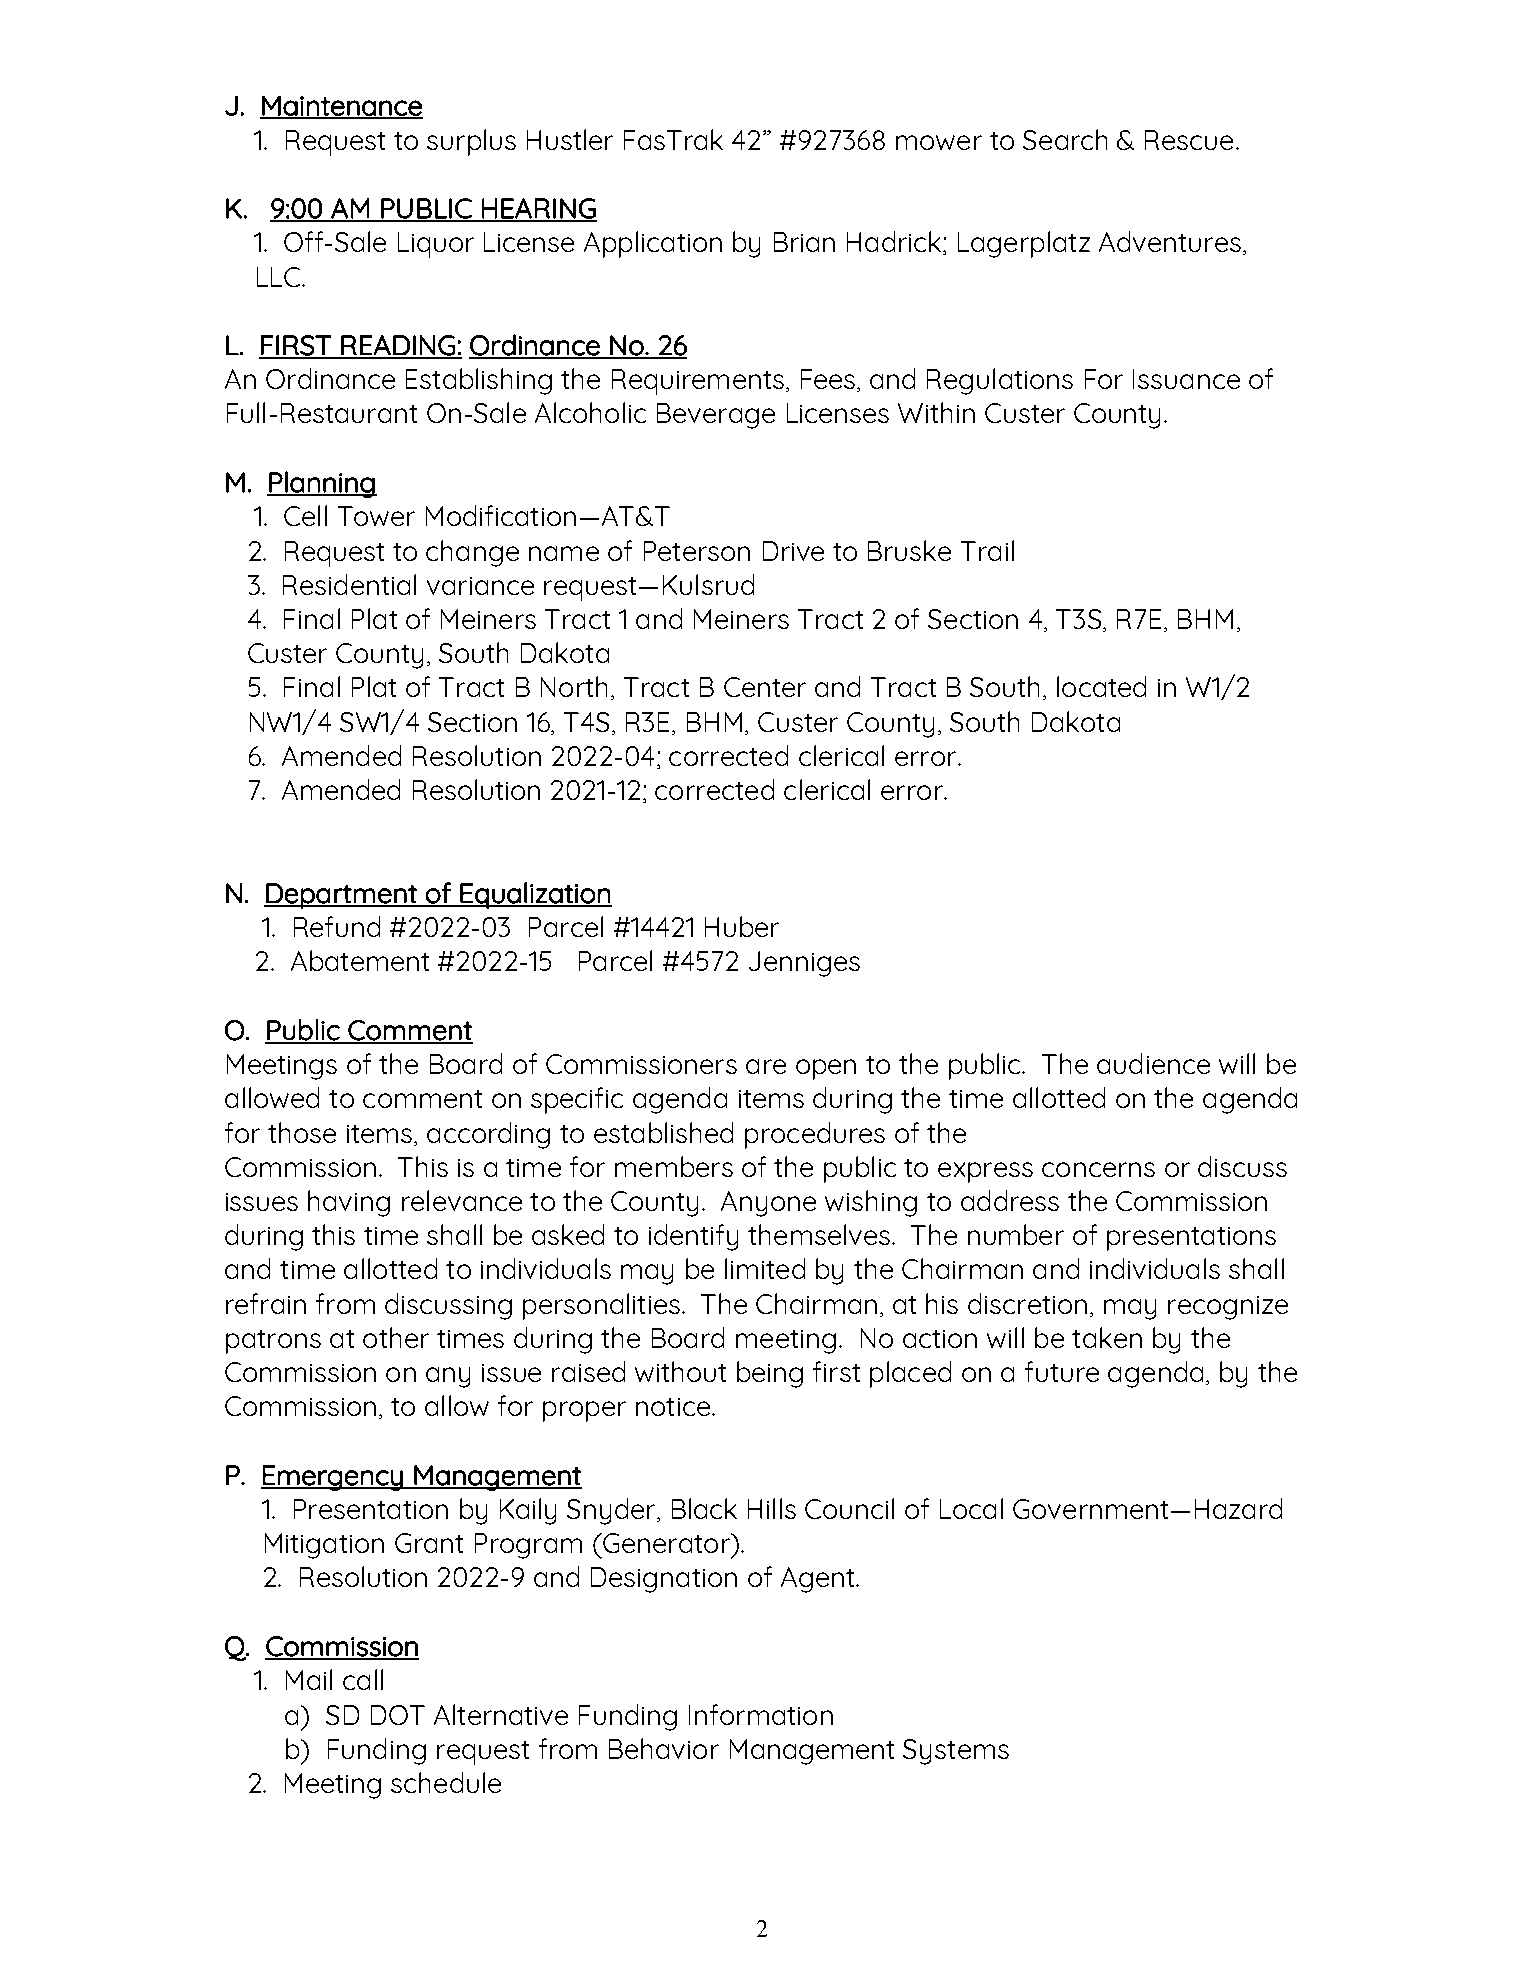 The width and height of the screenshot is (1524, 1972). I want to click on DOT, so click(398, 1715).
